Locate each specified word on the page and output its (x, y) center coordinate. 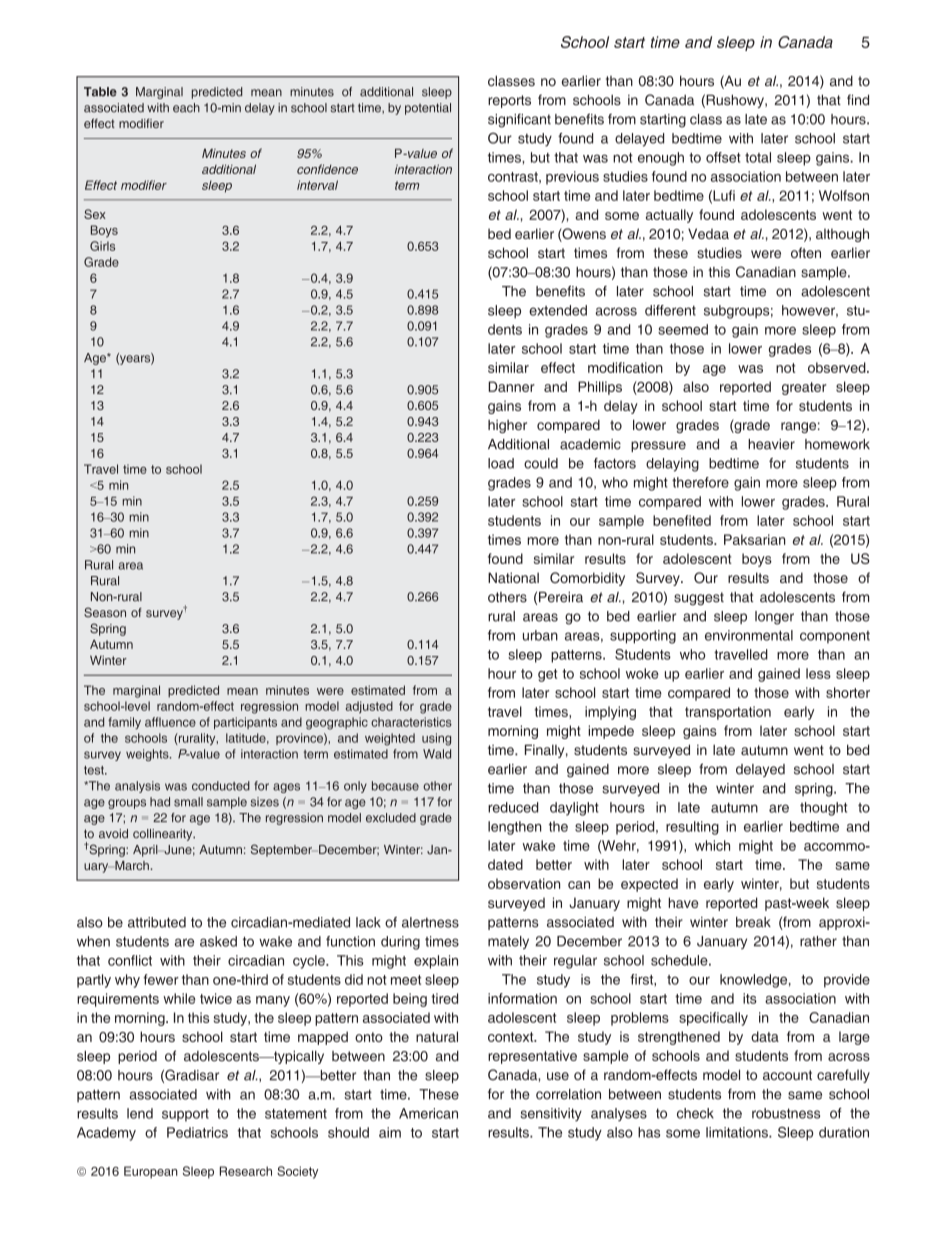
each (186, 108)
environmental (749, 635)
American (428, 1113)
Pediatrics (197, 1132)
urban (540, 635)
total (758, 157)
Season (105, 612)
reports (509, 101)
